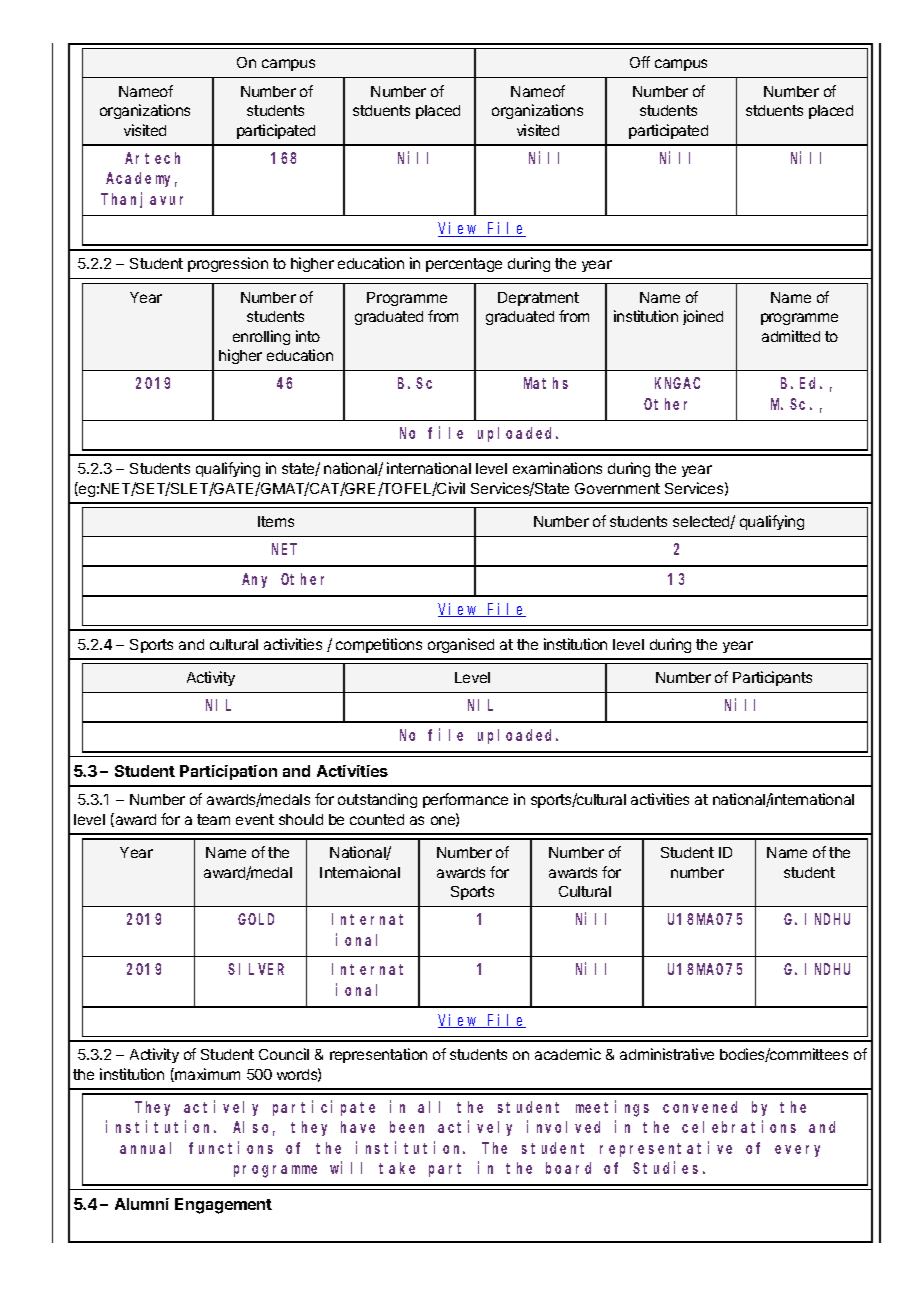 The image size is (924, 1308). I want to click on Engagement, so click(223, 1206).
